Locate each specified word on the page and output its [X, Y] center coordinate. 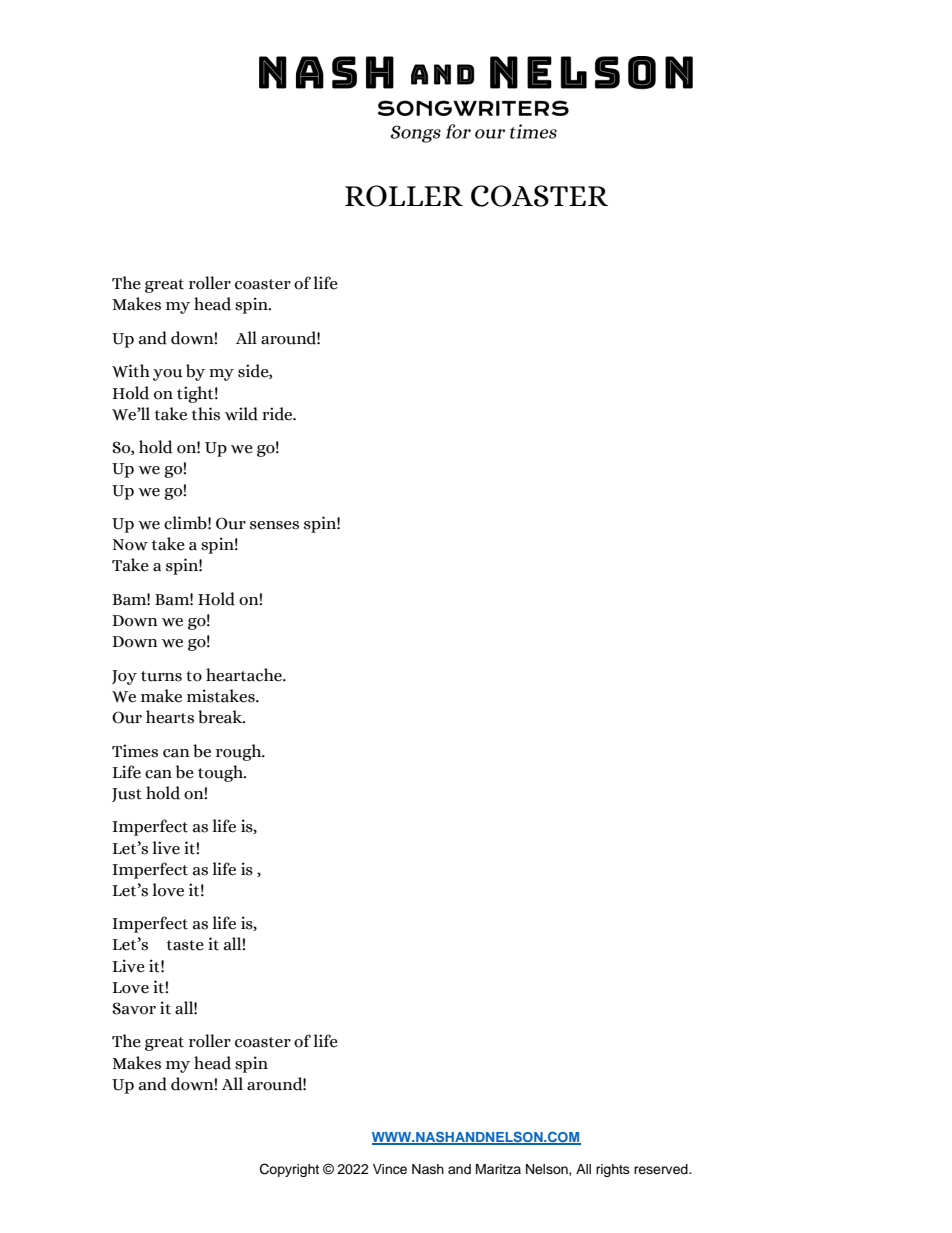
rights [613, 1170]
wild [241, 414]
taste [185, 945]
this [206, 414]
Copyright [289, 1170]
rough [240, 752]
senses [274, 525]
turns [161, 676]
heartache [245, 675]
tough [221, 773]
